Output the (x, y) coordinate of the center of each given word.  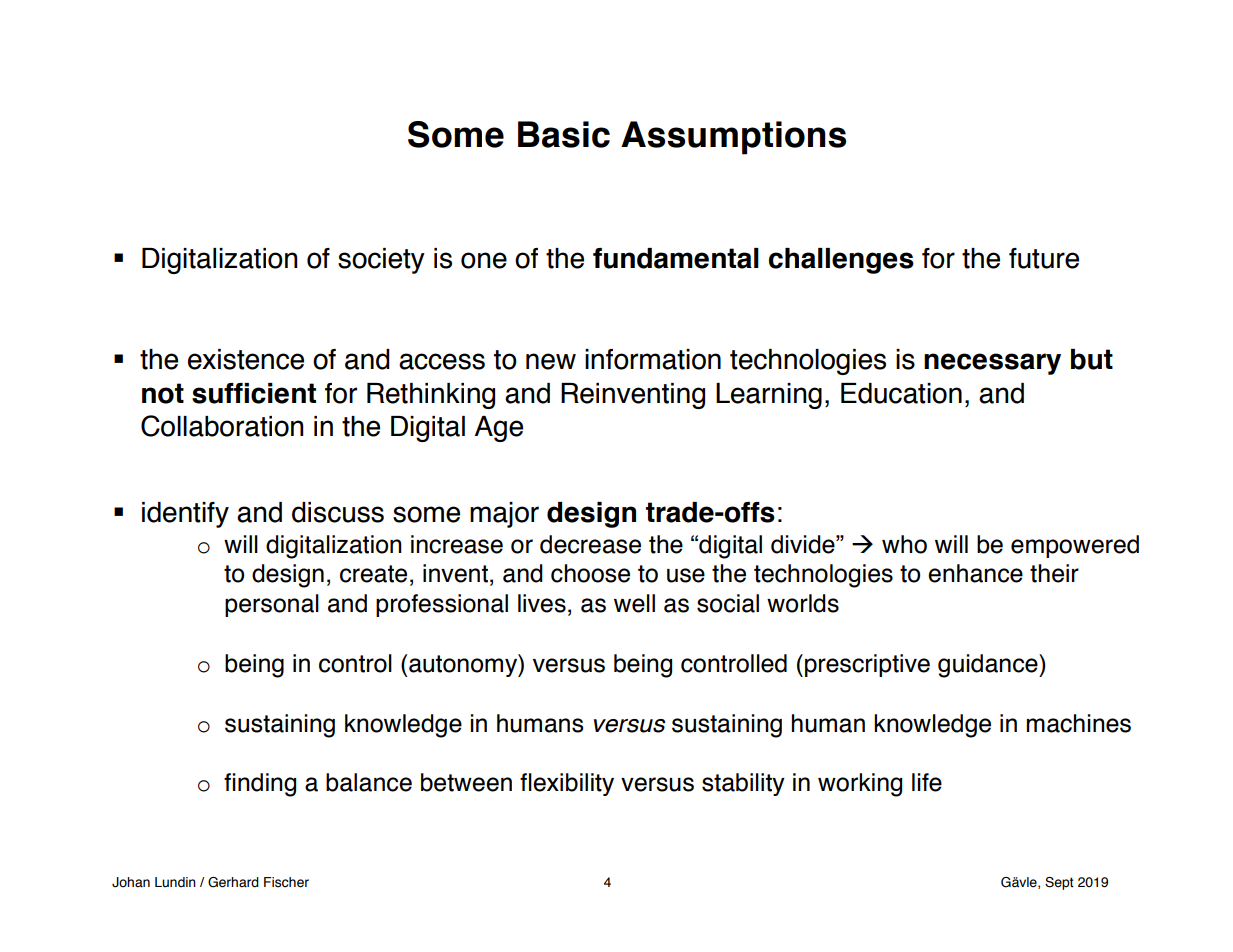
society (381, 261)
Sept (1059, 883)
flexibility (567, 784)
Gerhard (233, 882)
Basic (564, 134)
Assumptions (733, 138)
